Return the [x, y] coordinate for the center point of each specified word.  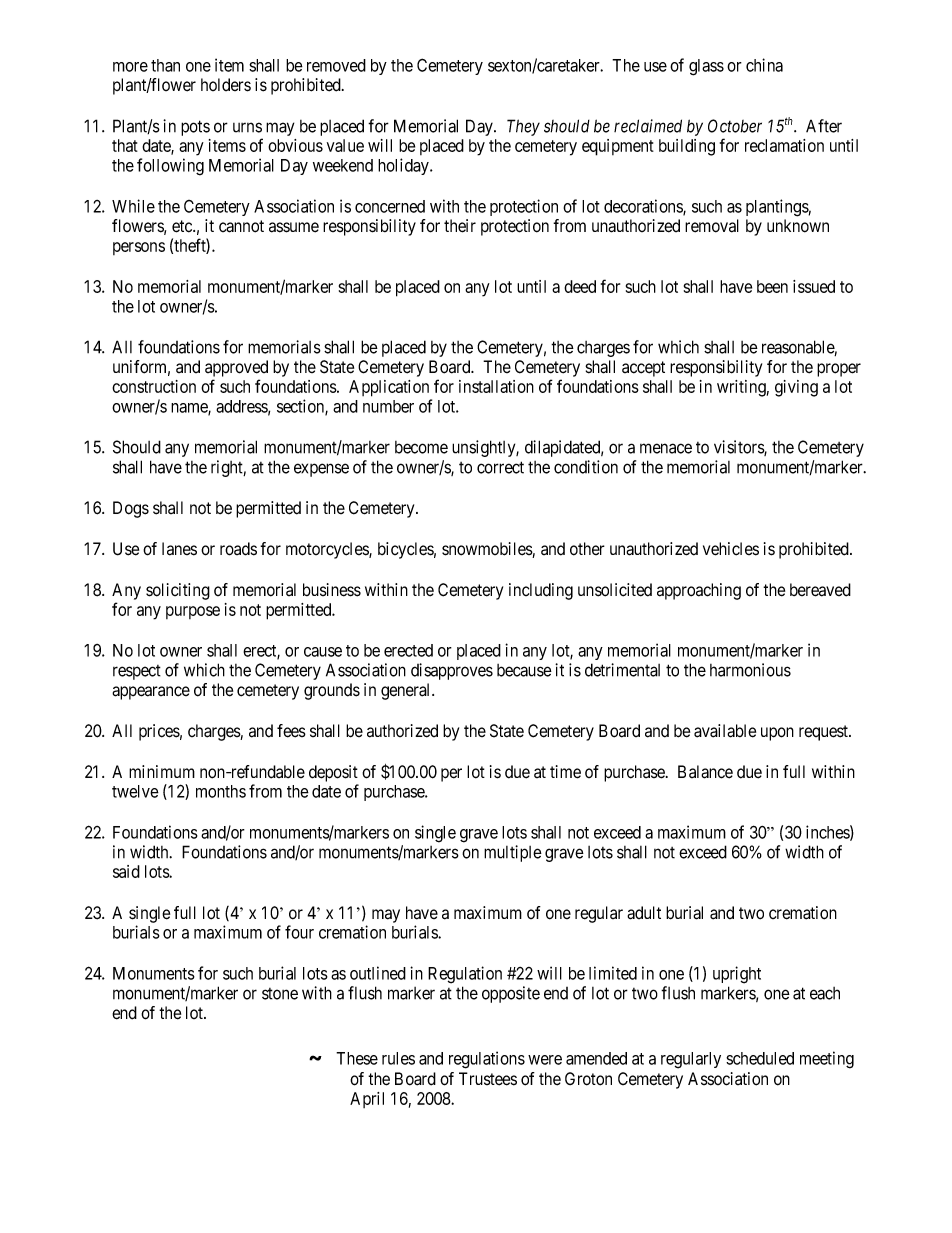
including [541, 591]
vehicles [731, 549]
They [523, 127]
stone [280, 994]
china [764, 65]
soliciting [178, 591]
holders [226, 85]
